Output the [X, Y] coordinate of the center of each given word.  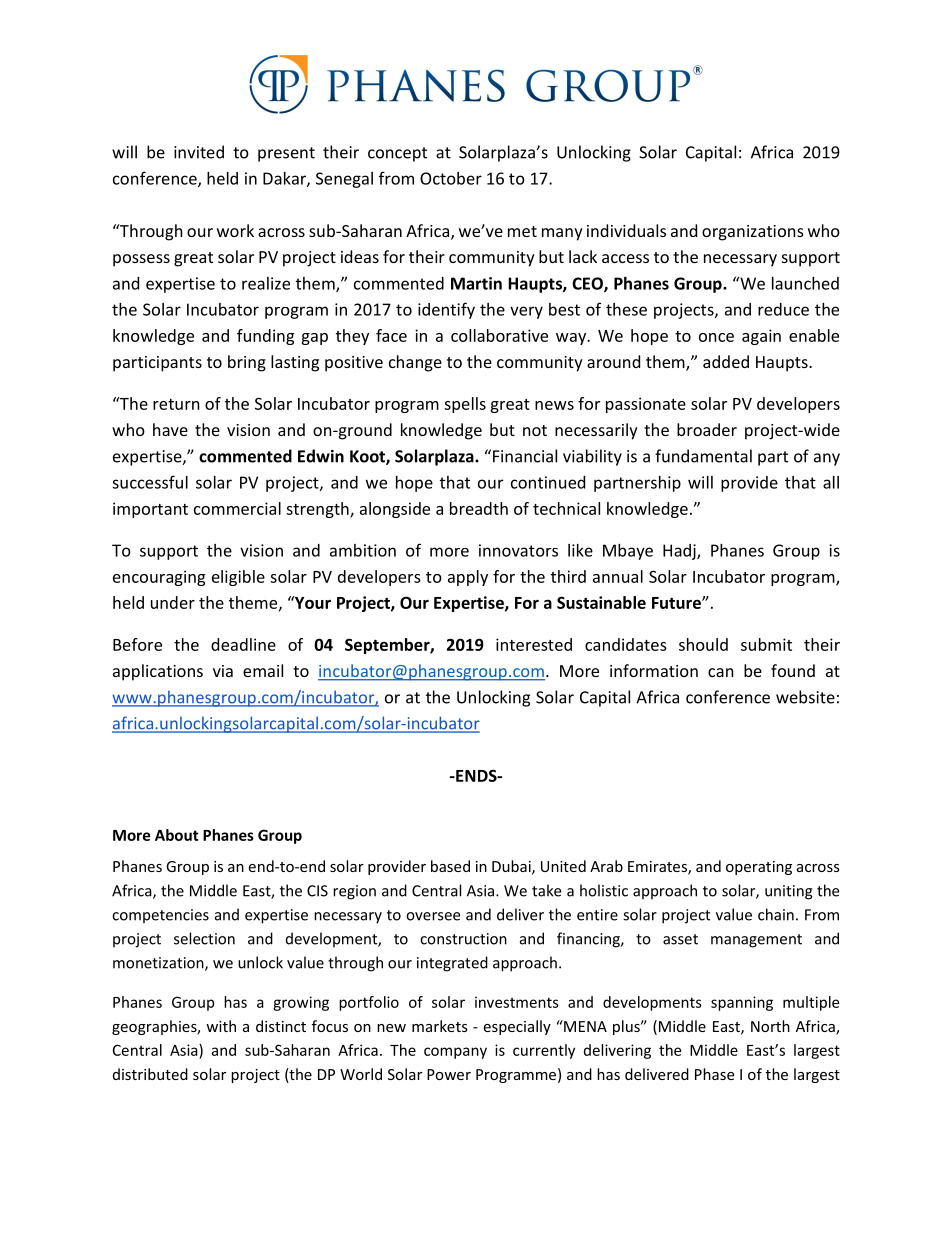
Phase [714, 1074]
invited [199, 152]
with [221, 1026]
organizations [753, 233]
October [451, 178]
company [455, 1053]
